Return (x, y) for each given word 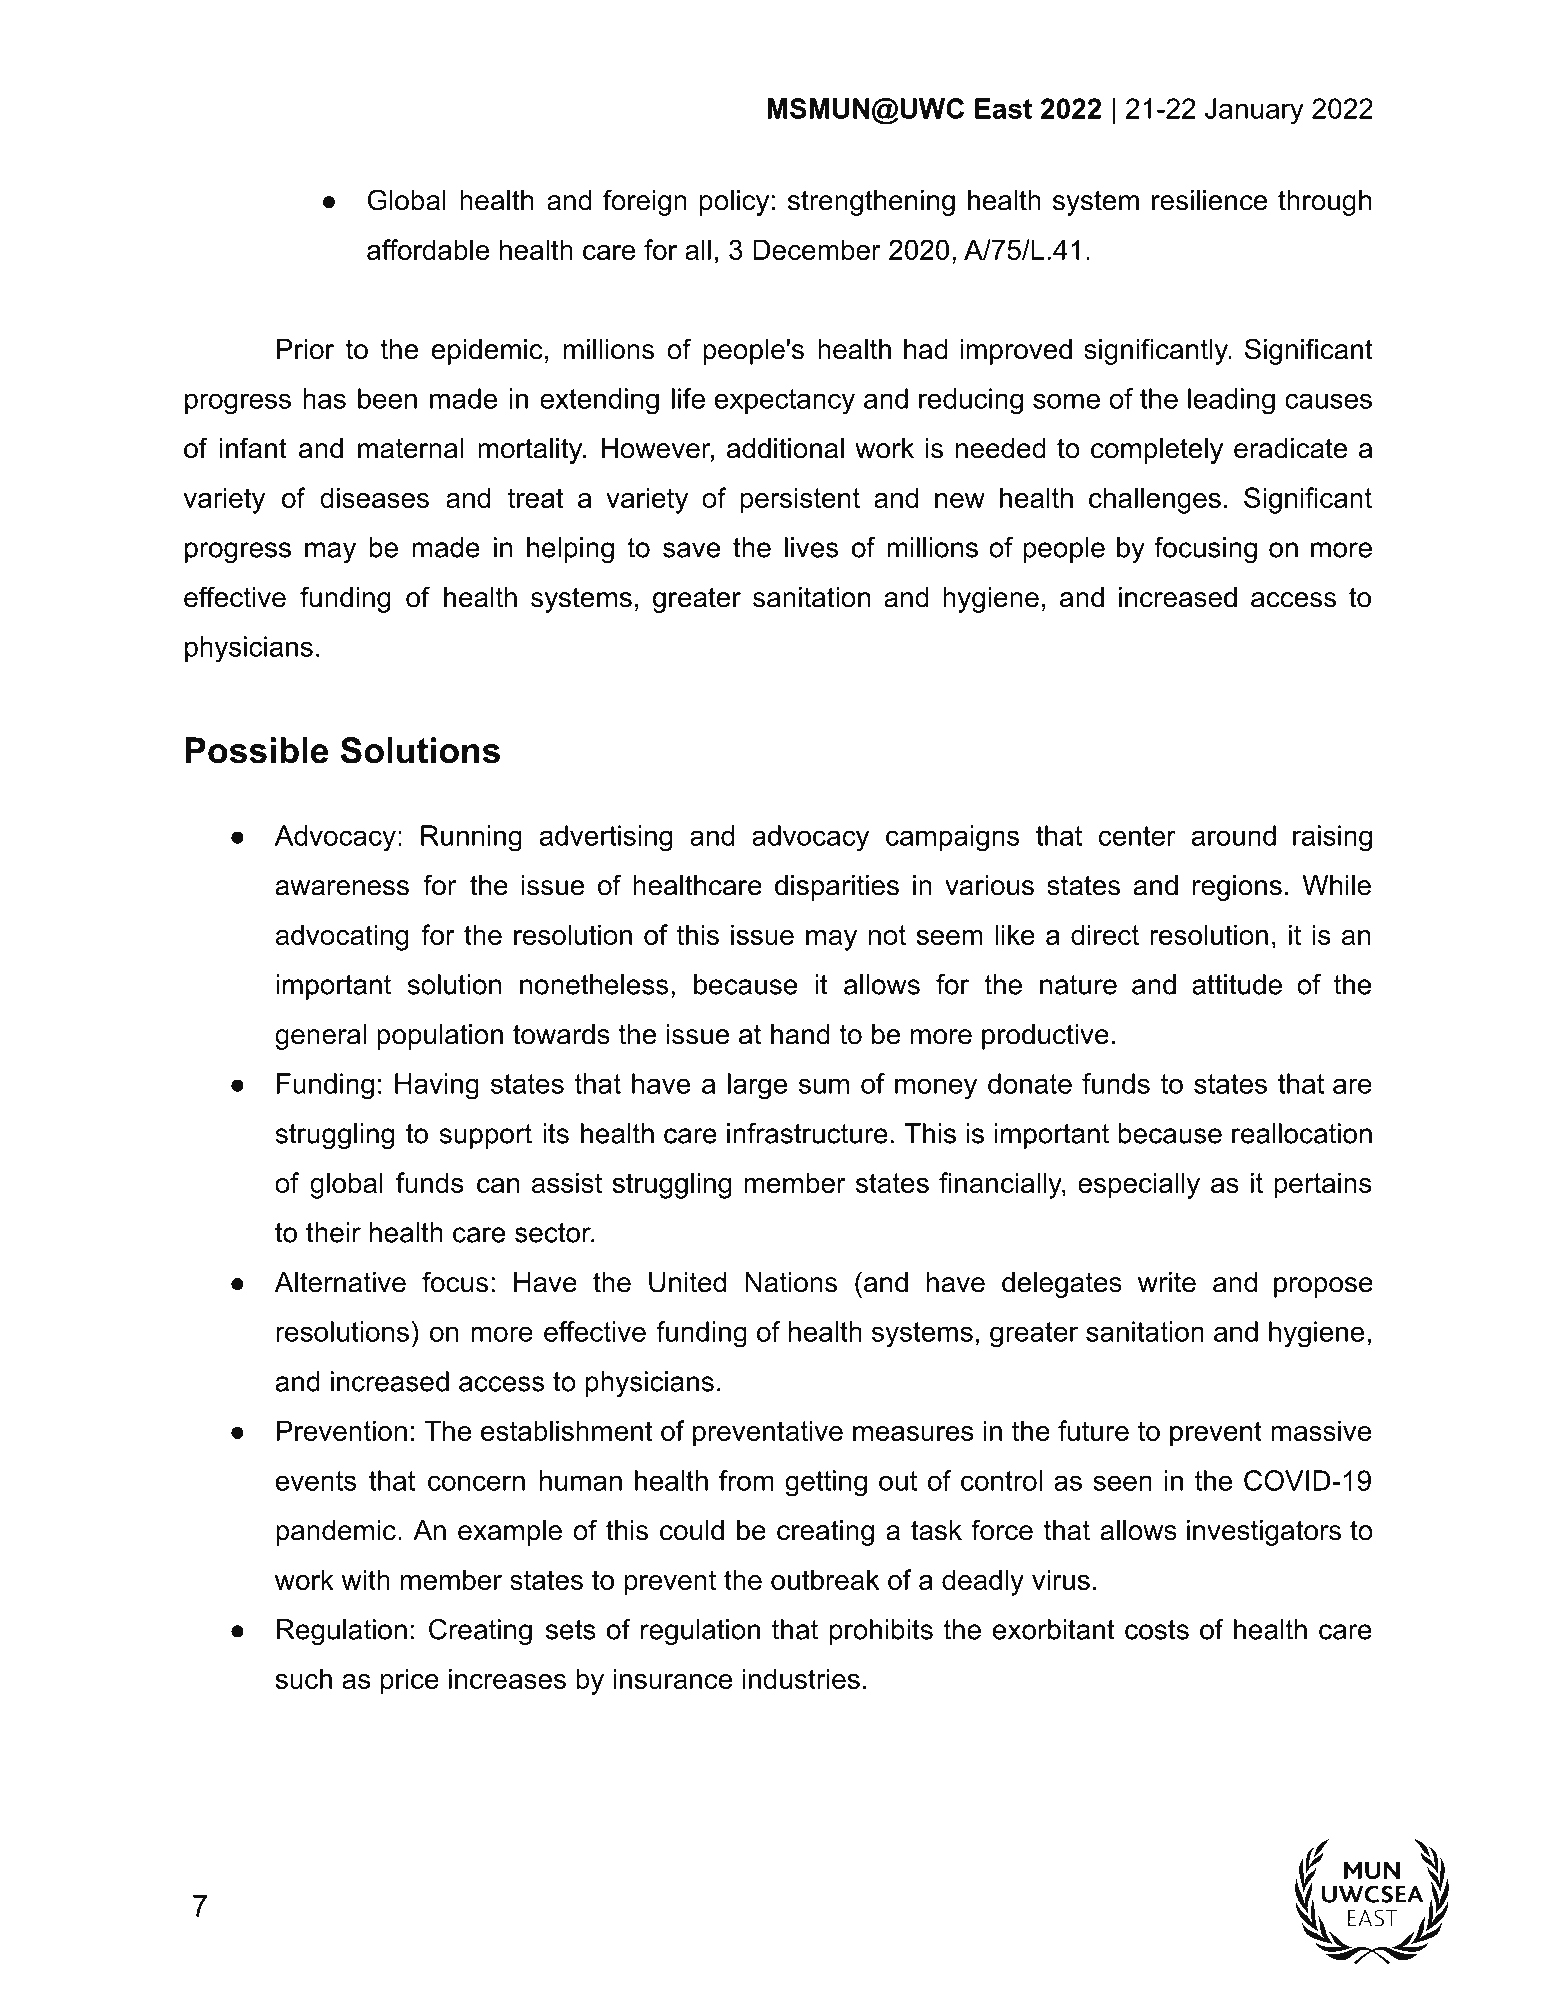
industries (801, 1678)
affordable (428, 249)
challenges (1155, 500)
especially (1139, 1185)
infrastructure (807, 1133)
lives (811, 547)
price (410, 1681)
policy (734, 203)
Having (437, 1086)
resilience (1209, 200)
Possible (257, 750)
